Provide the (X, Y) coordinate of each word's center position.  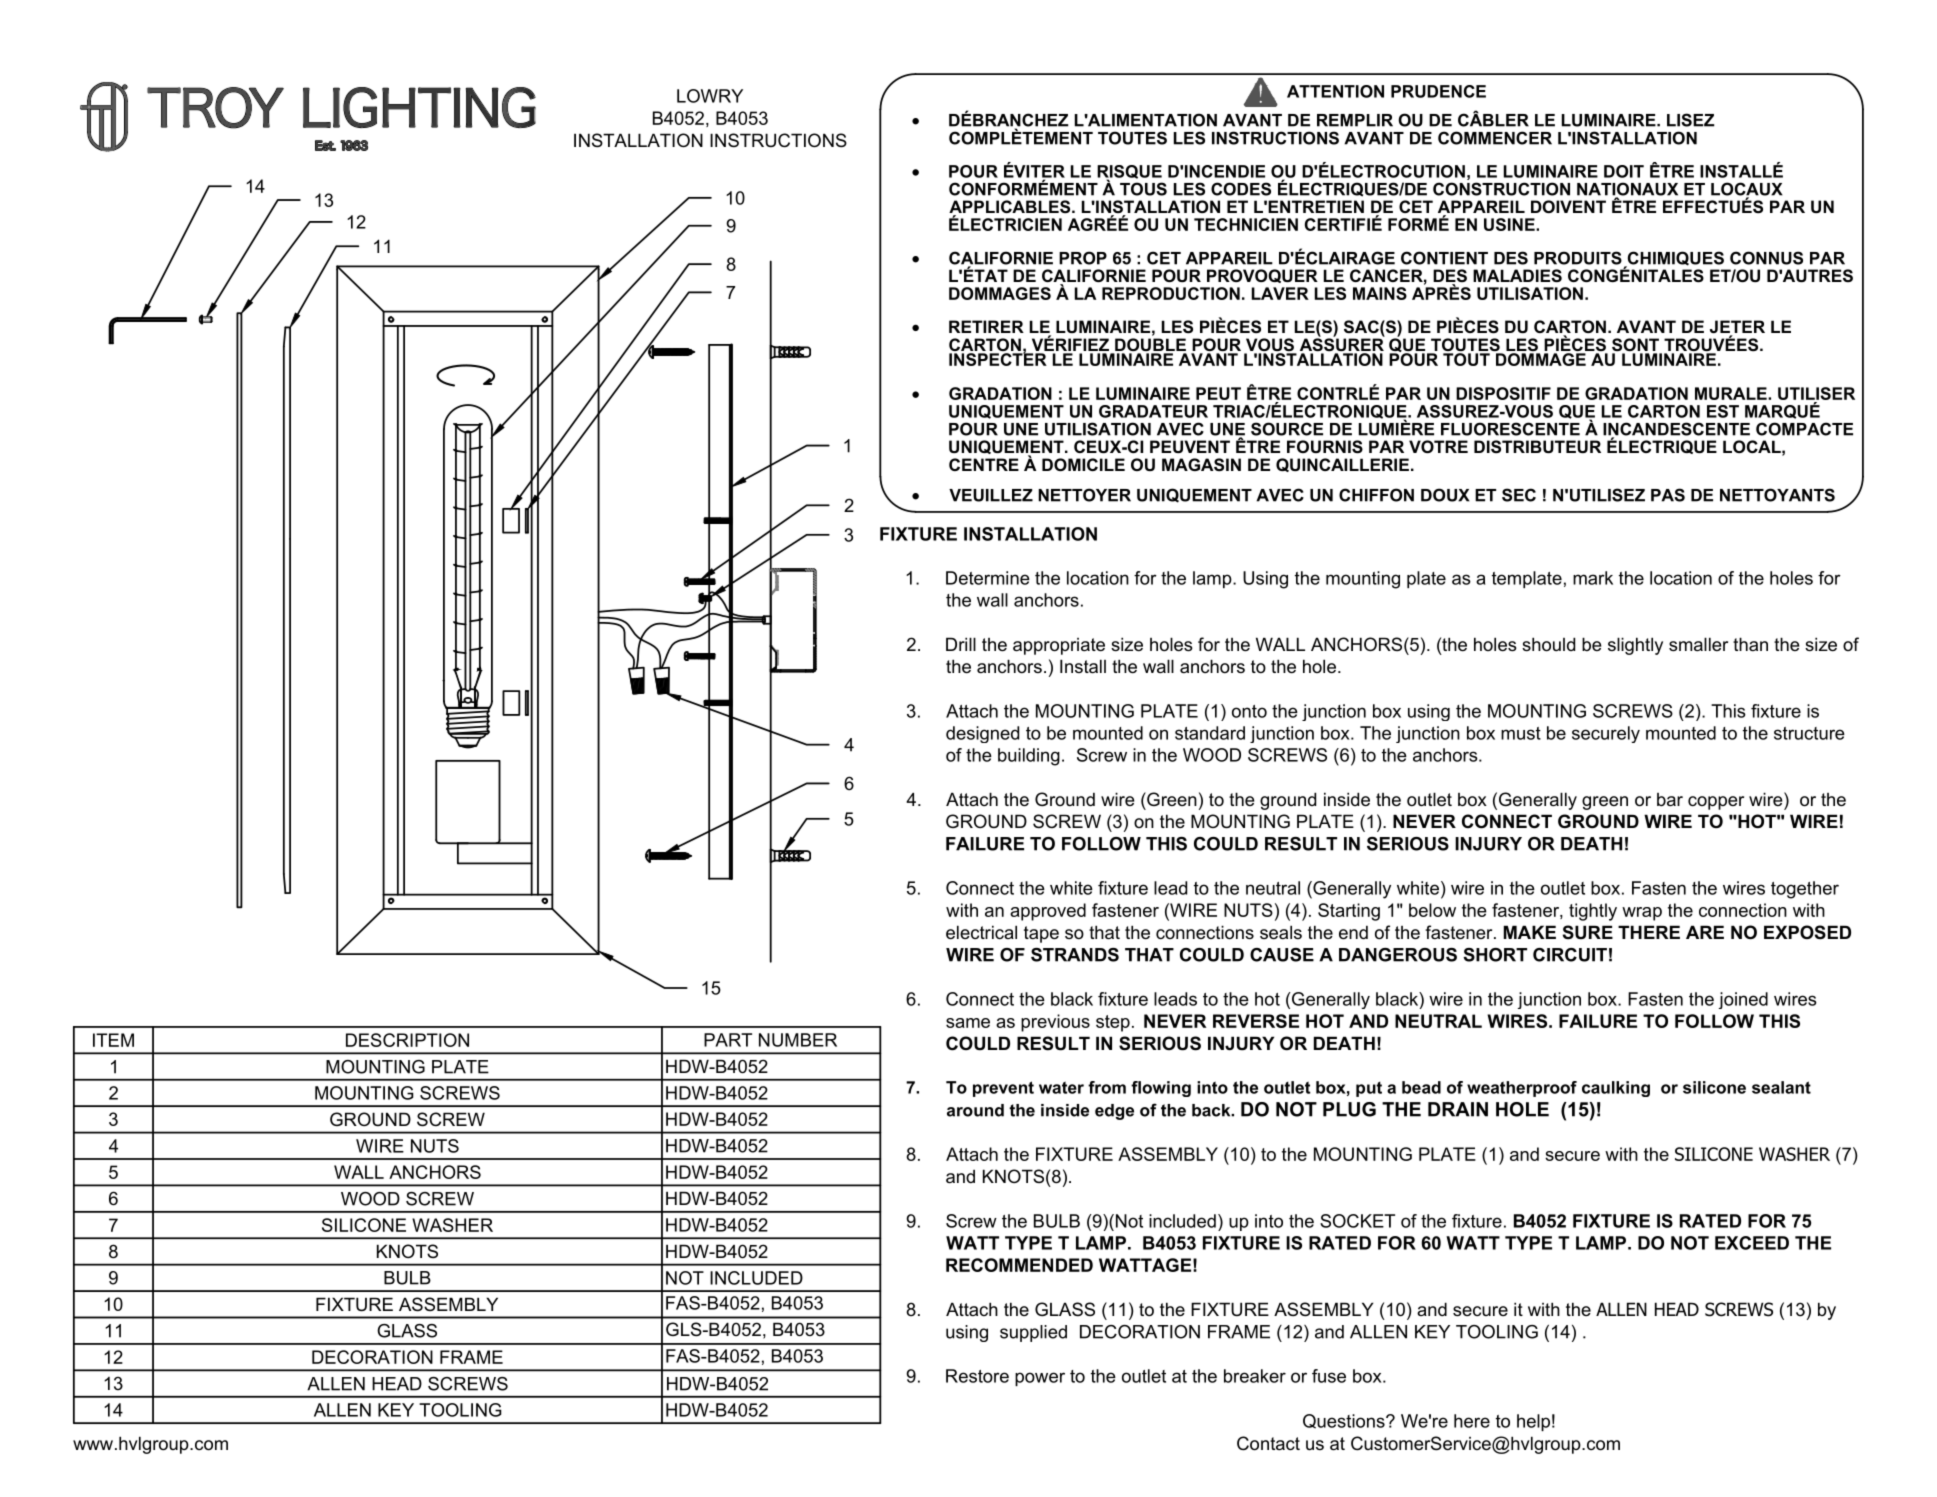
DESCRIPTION (407, 1040)
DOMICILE (1083, 464)
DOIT (1624, 171)
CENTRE (984, 464)
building (1029, 757)
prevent (1003, 1089)
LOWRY (710, 96)
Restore (977, 1376)
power (1040, 1379)
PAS (1668, 495)
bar (1670, 800)
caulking (1616, 1089)
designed (982, 734)
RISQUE (1129, 173)
